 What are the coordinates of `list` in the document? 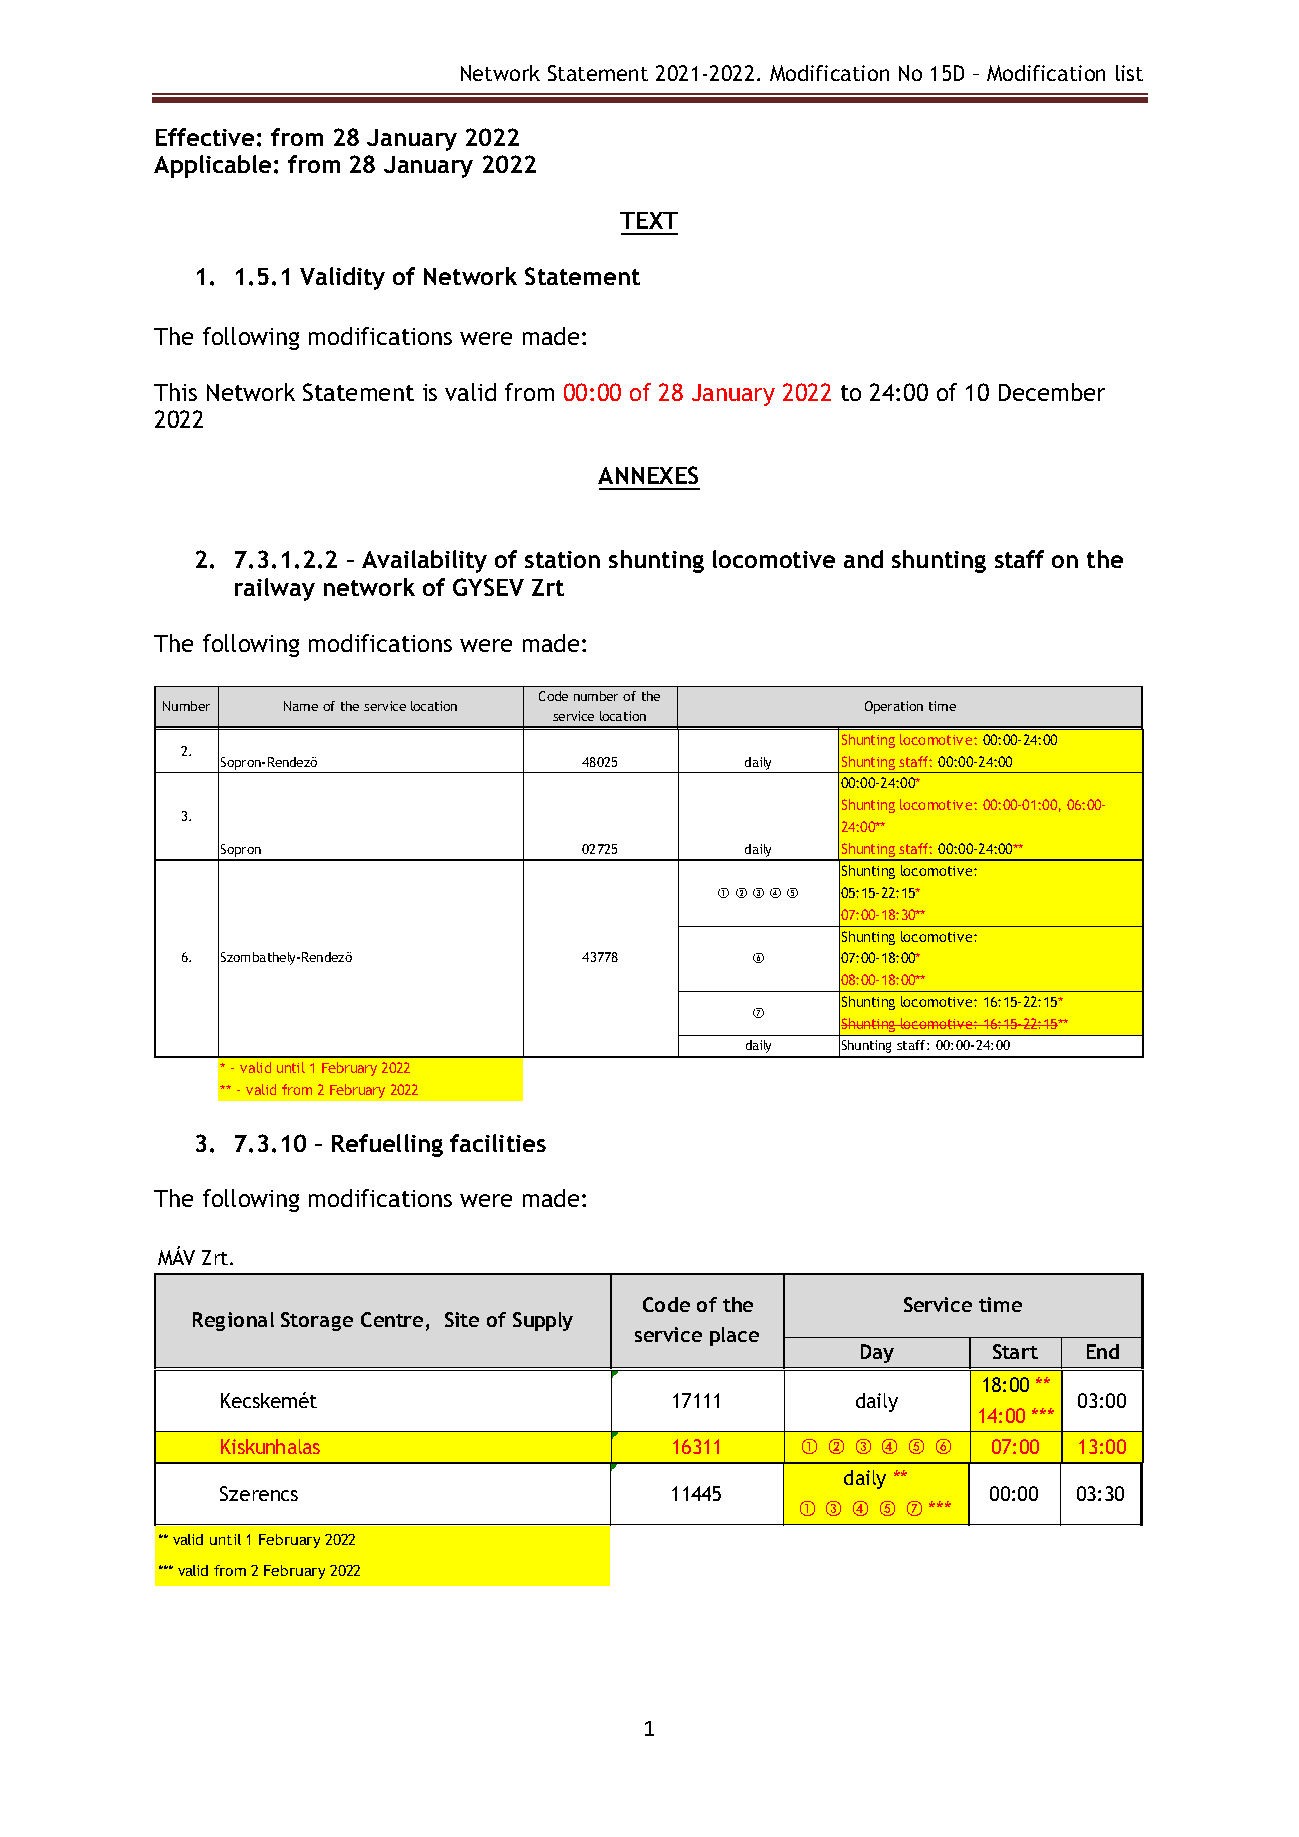 It's located at (1129, 73).
